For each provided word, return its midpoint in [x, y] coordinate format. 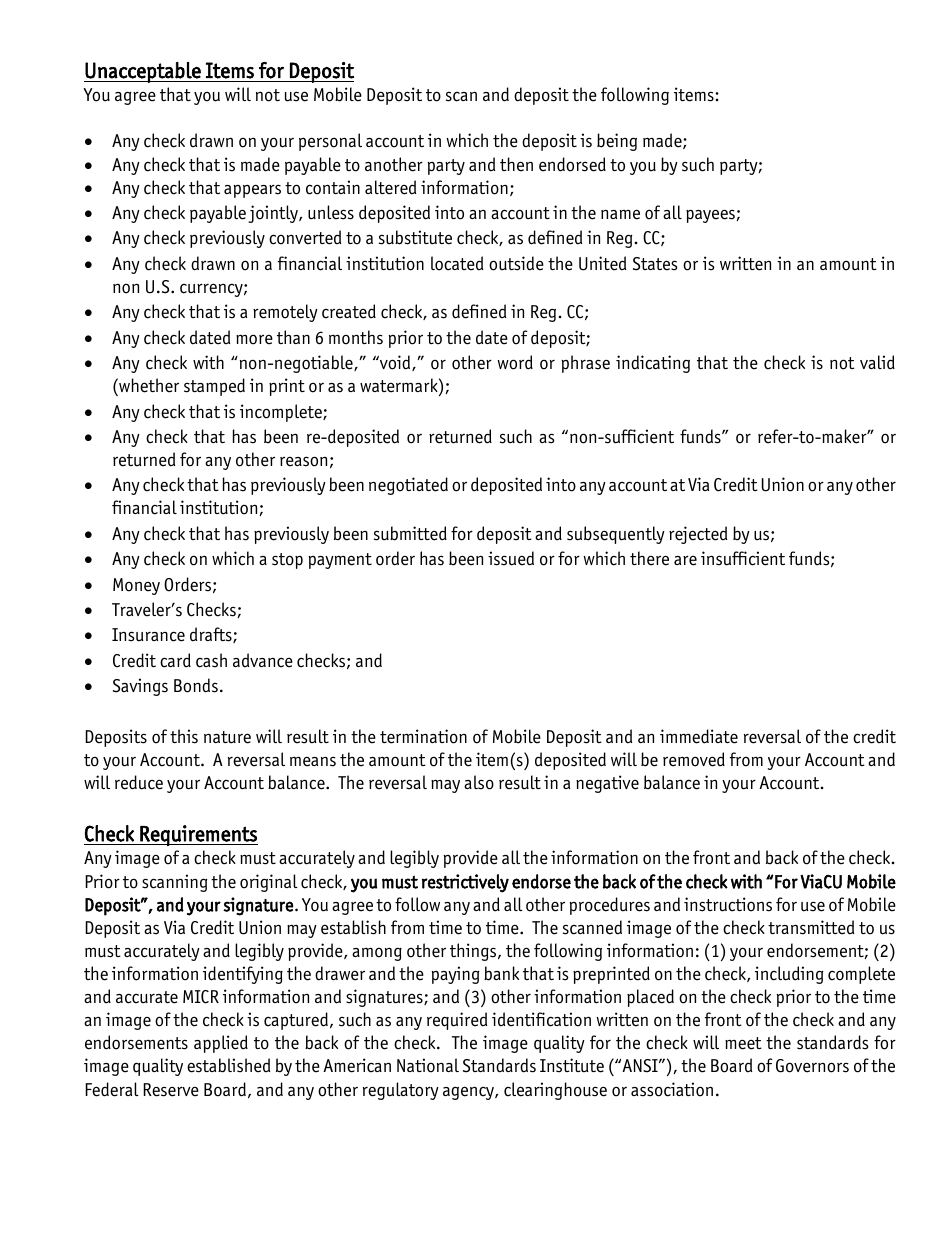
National [428, 1065]
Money [136, 586]
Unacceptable [143, 72]
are [685, 560]
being [617, 142]
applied [221, 1044]
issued [511, 558]
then [516, 164]
